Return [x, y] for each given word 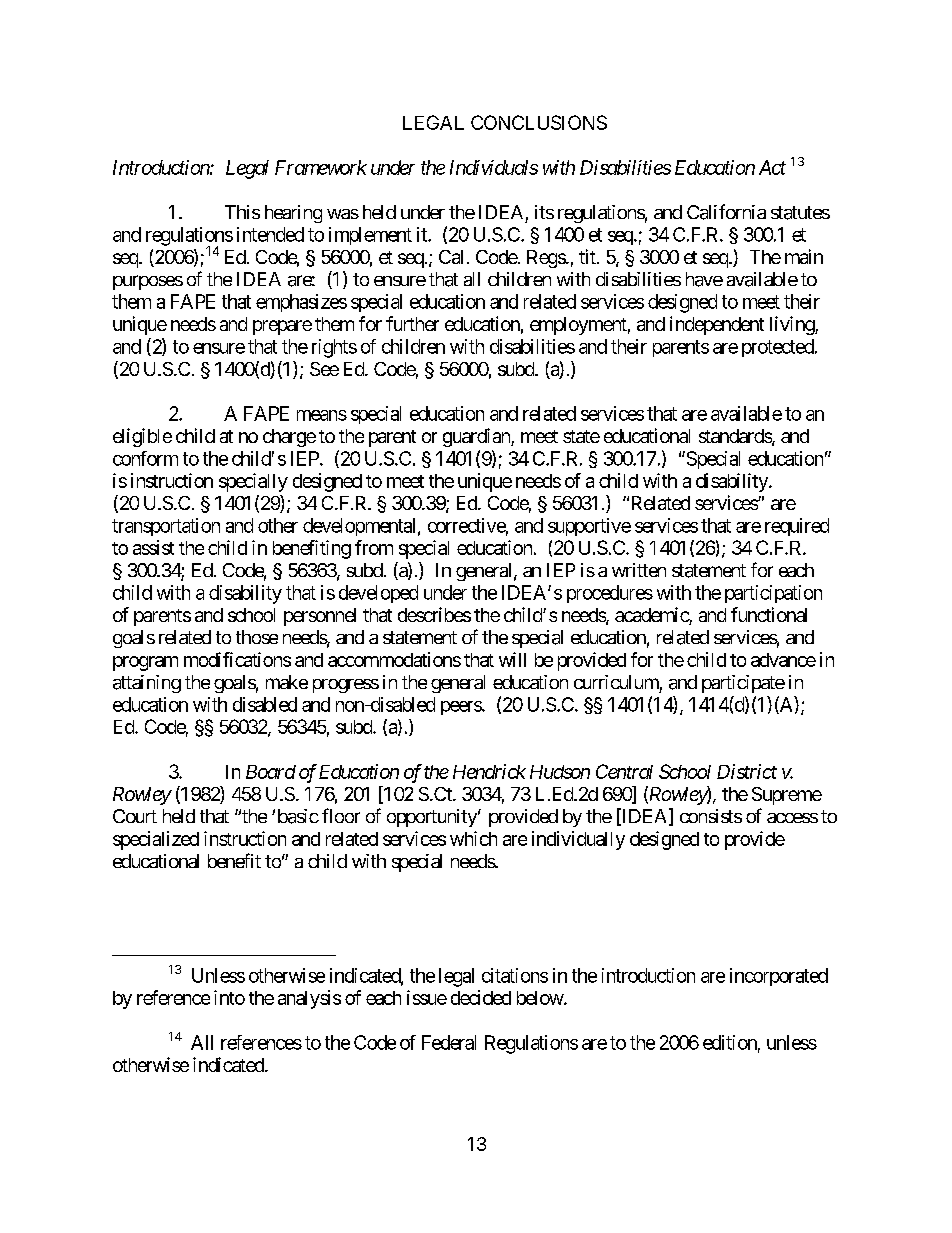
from [374, 547]
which [473, 838]
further [412, 323]
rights [334, 348]
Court [135, 816]
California [726, 212]
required [797, 527]
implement [370, 236]
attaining [147, 684]
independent [717, 325]
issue [427, 997]
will [512, 659]
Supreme [787, 796]
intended [270, 234]
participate [743, 684]
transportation [166, 527]
